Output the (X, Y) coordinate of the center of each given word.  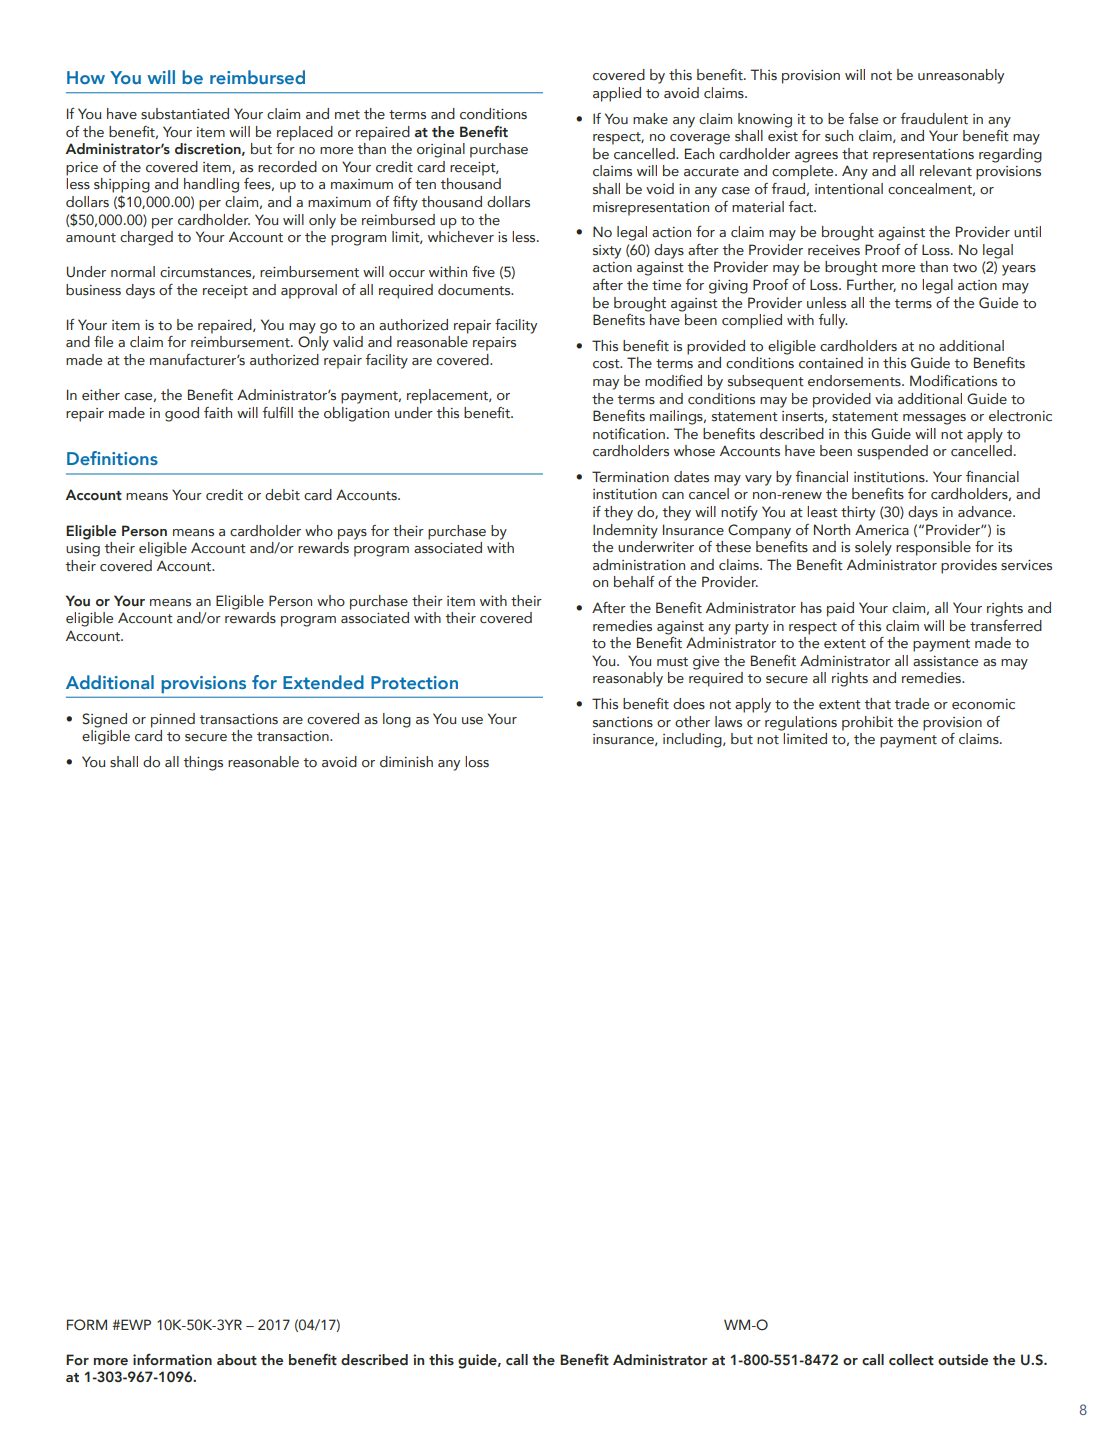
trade (911, 704)
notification (629, 434)
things (203, 763)
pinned (173, 720)
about (237, 1360)
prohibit (867, 723)
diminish (406, 762)
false (863, 119)
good (182, 414)
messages (934, 419)
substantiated (185, 114)
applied (617, 94)
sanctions (623, 722)
